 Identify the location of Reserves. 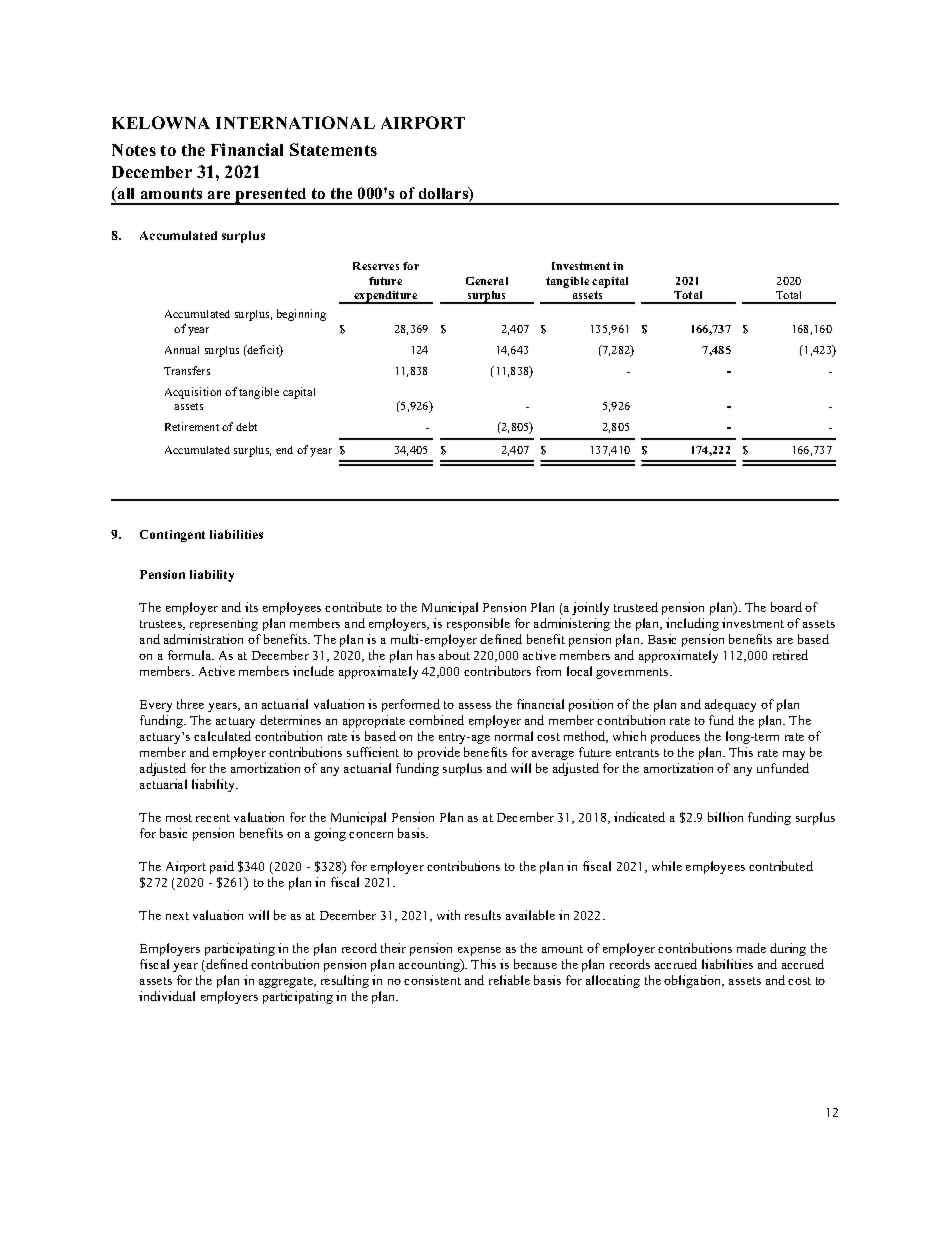
(376, 266).
